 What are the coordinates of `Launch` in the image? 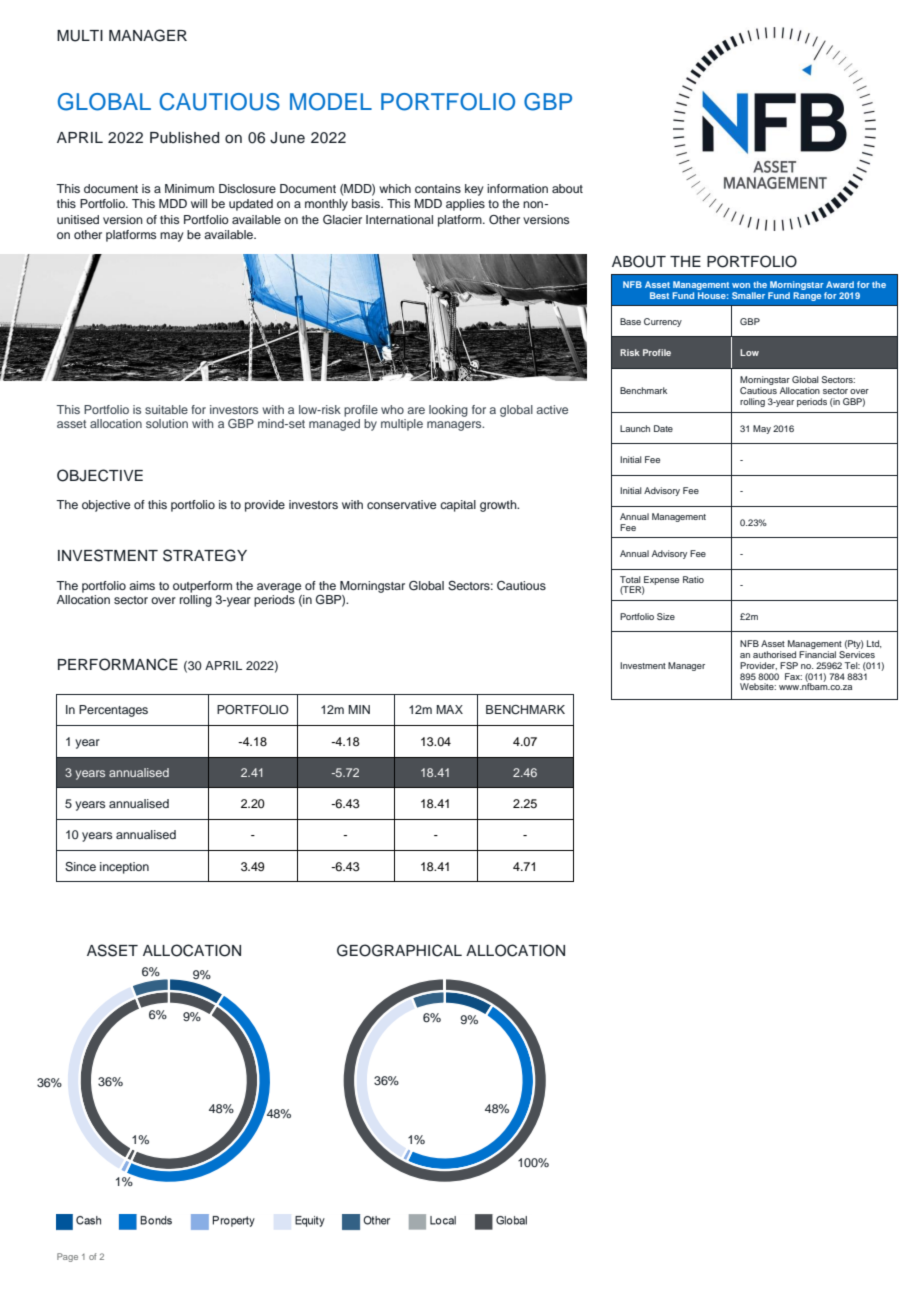 It's located at (635, 428).
